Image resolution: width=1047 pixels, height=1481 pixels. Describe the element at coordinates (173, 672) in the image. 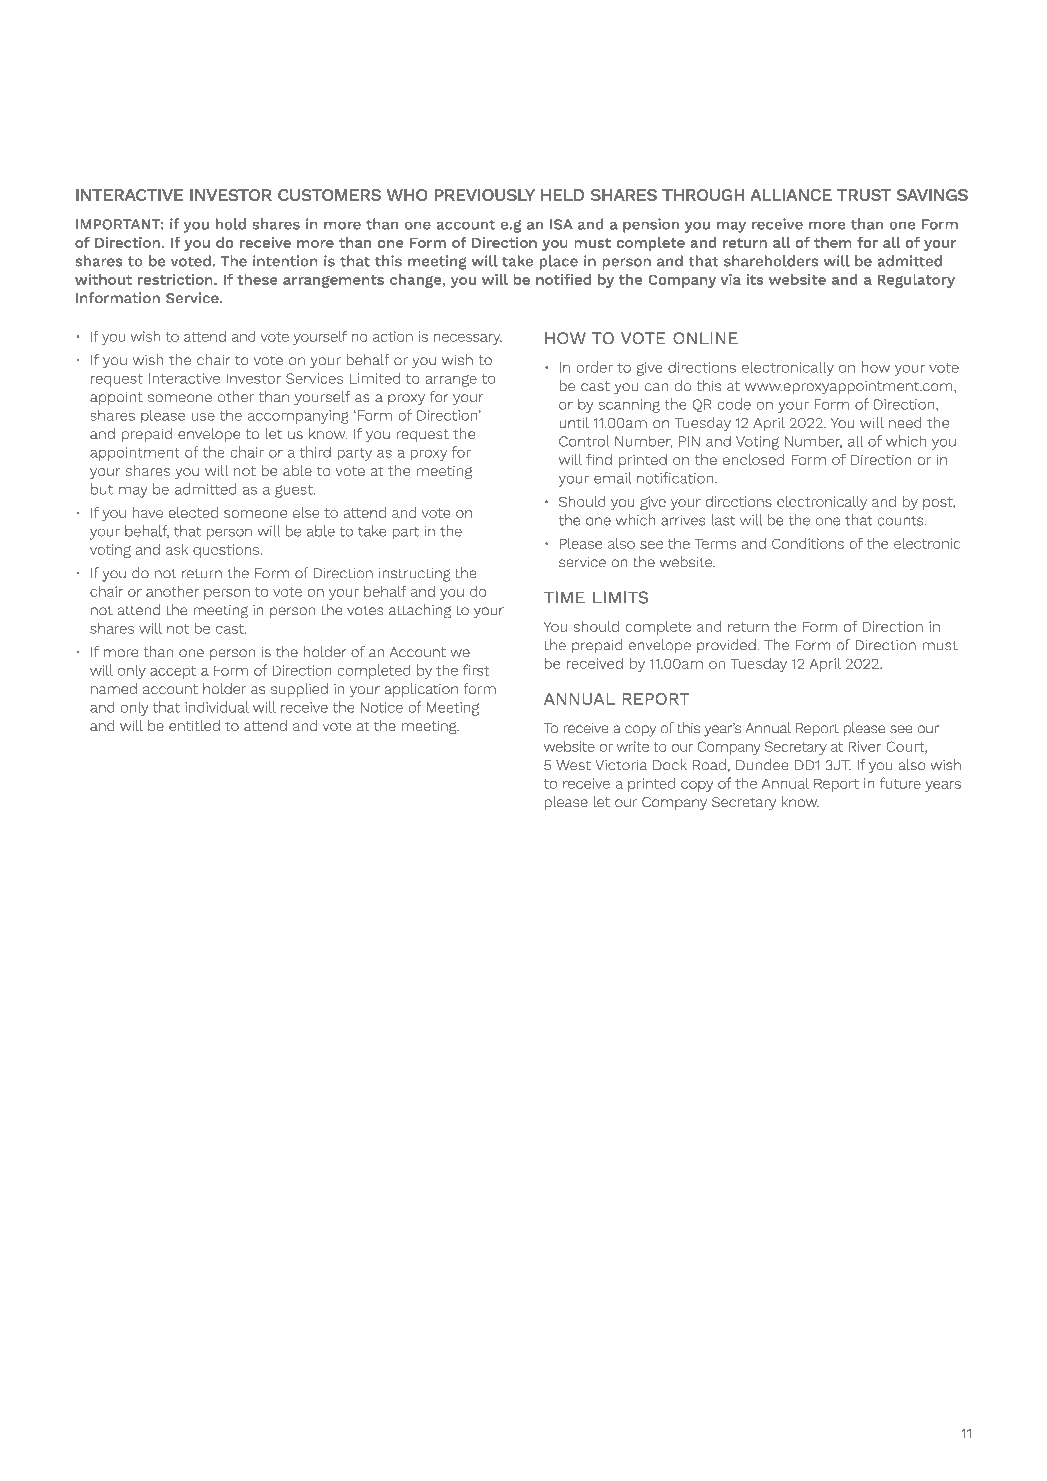

I see `accept` at that location.
